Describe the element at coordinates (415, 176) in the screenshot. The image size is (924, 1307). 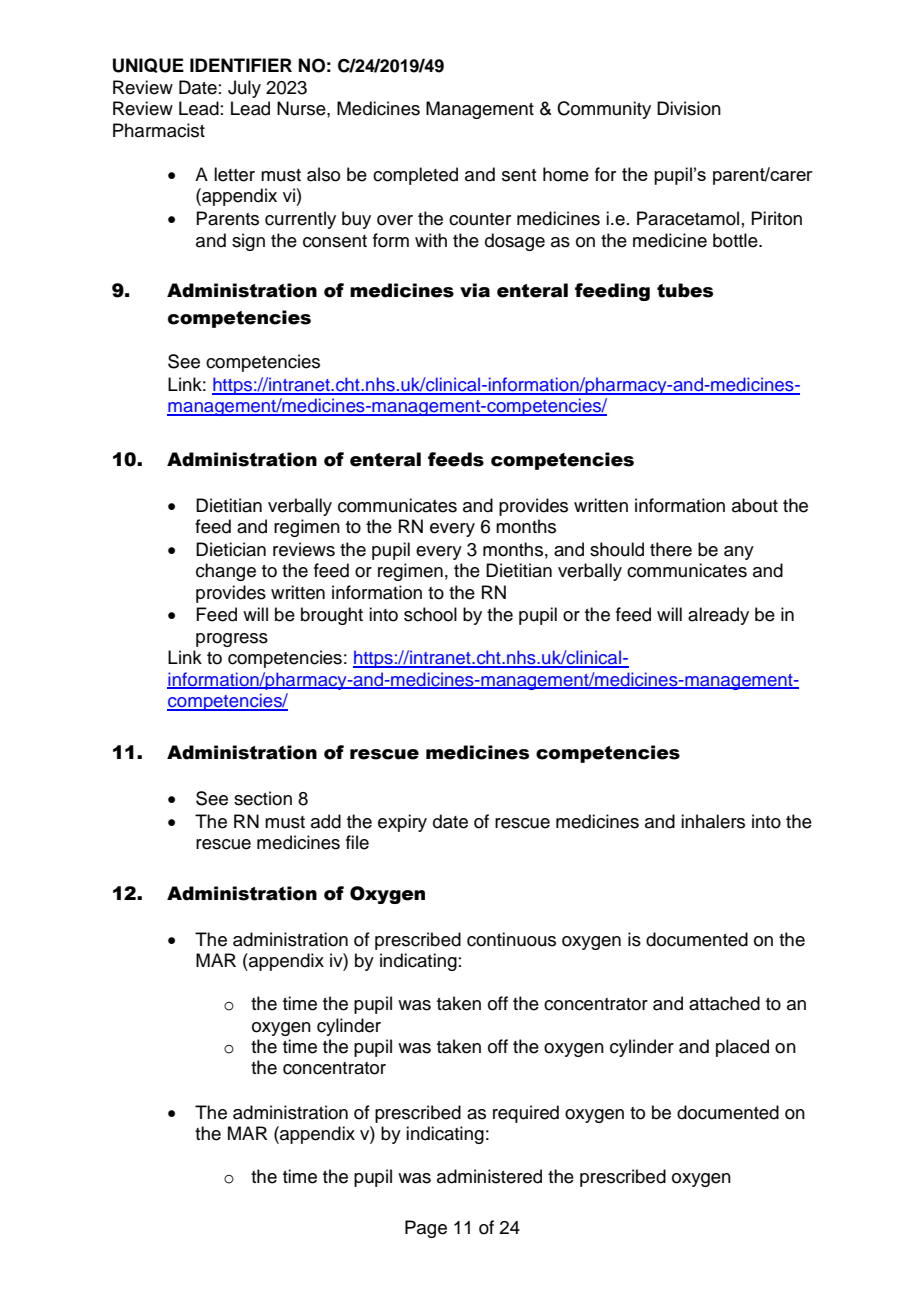
I see `completed` at that location.
